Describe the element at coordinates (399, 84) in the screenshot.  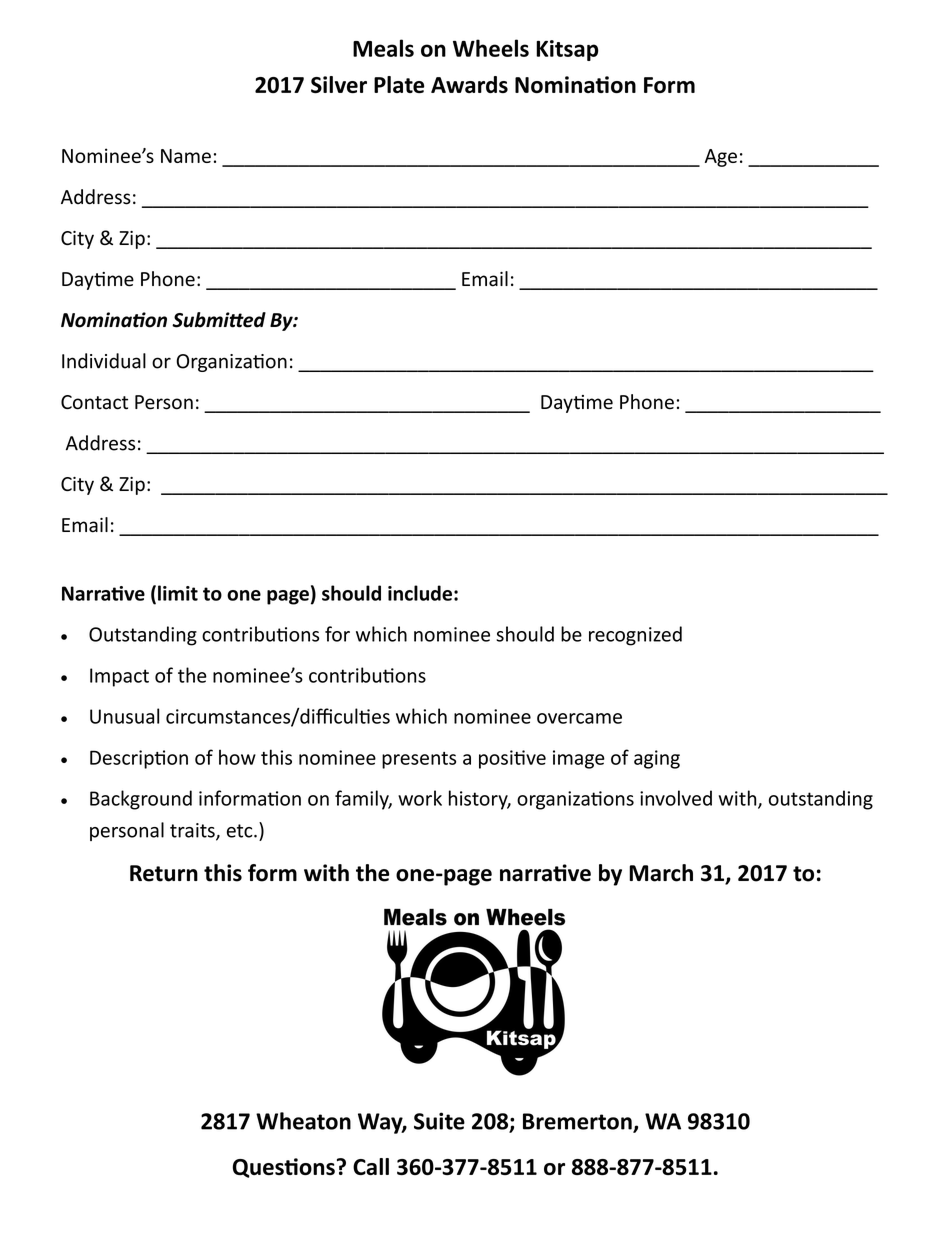
I see `Plate` at that location.
